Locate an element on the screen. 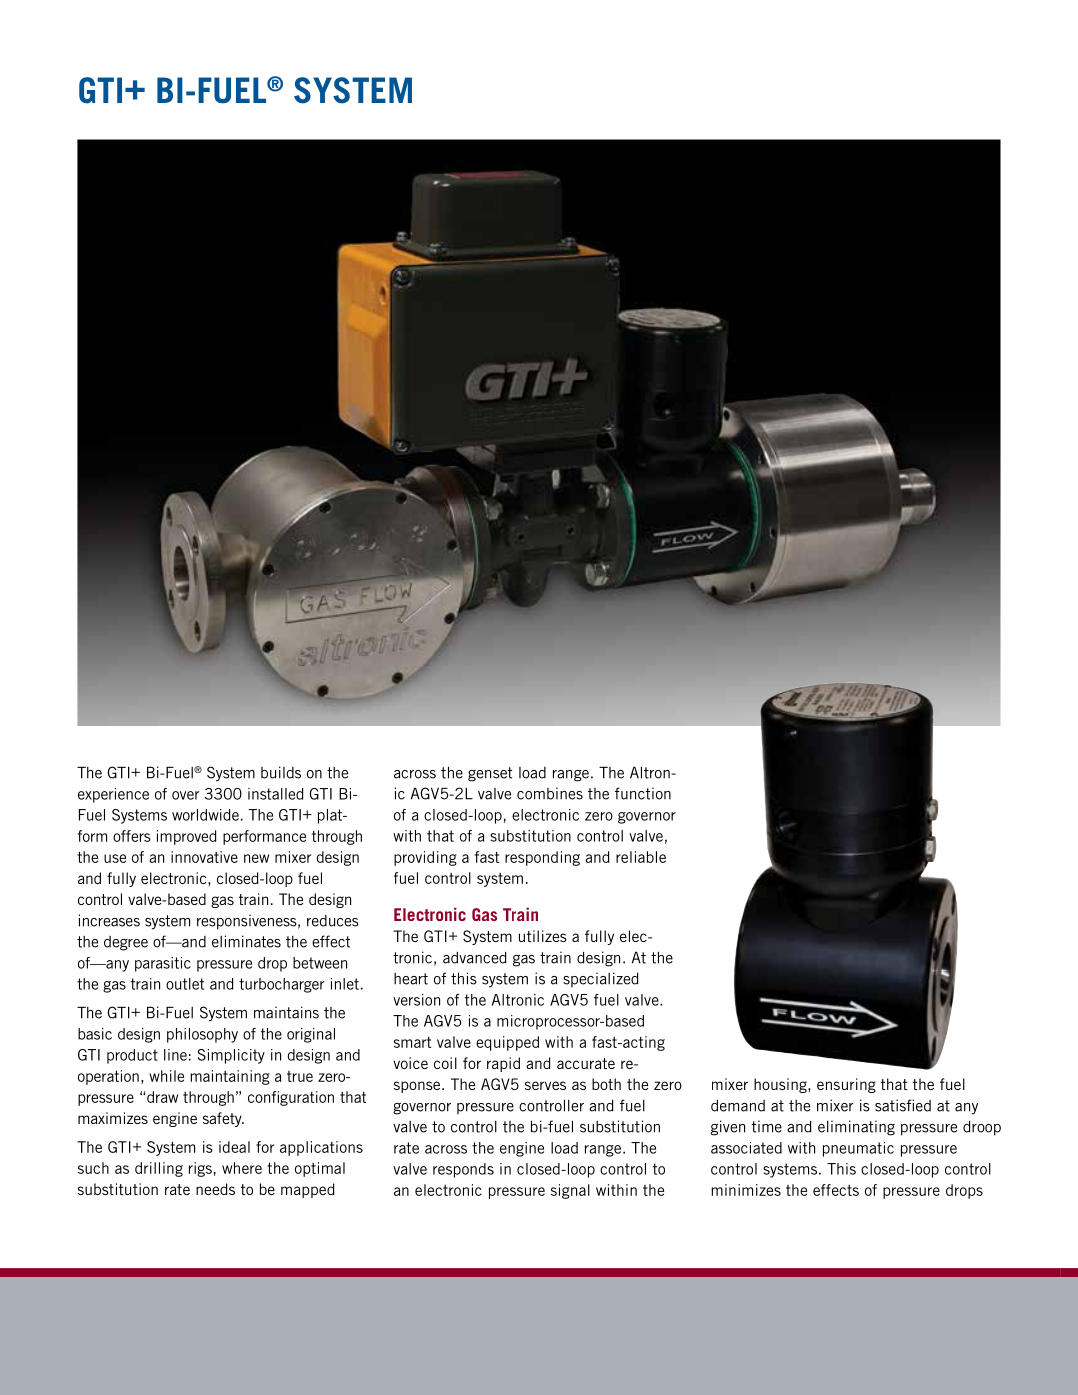 The height and width of the screenshot is (1395, 1078). reliable is located at coordinates (641, 857).
